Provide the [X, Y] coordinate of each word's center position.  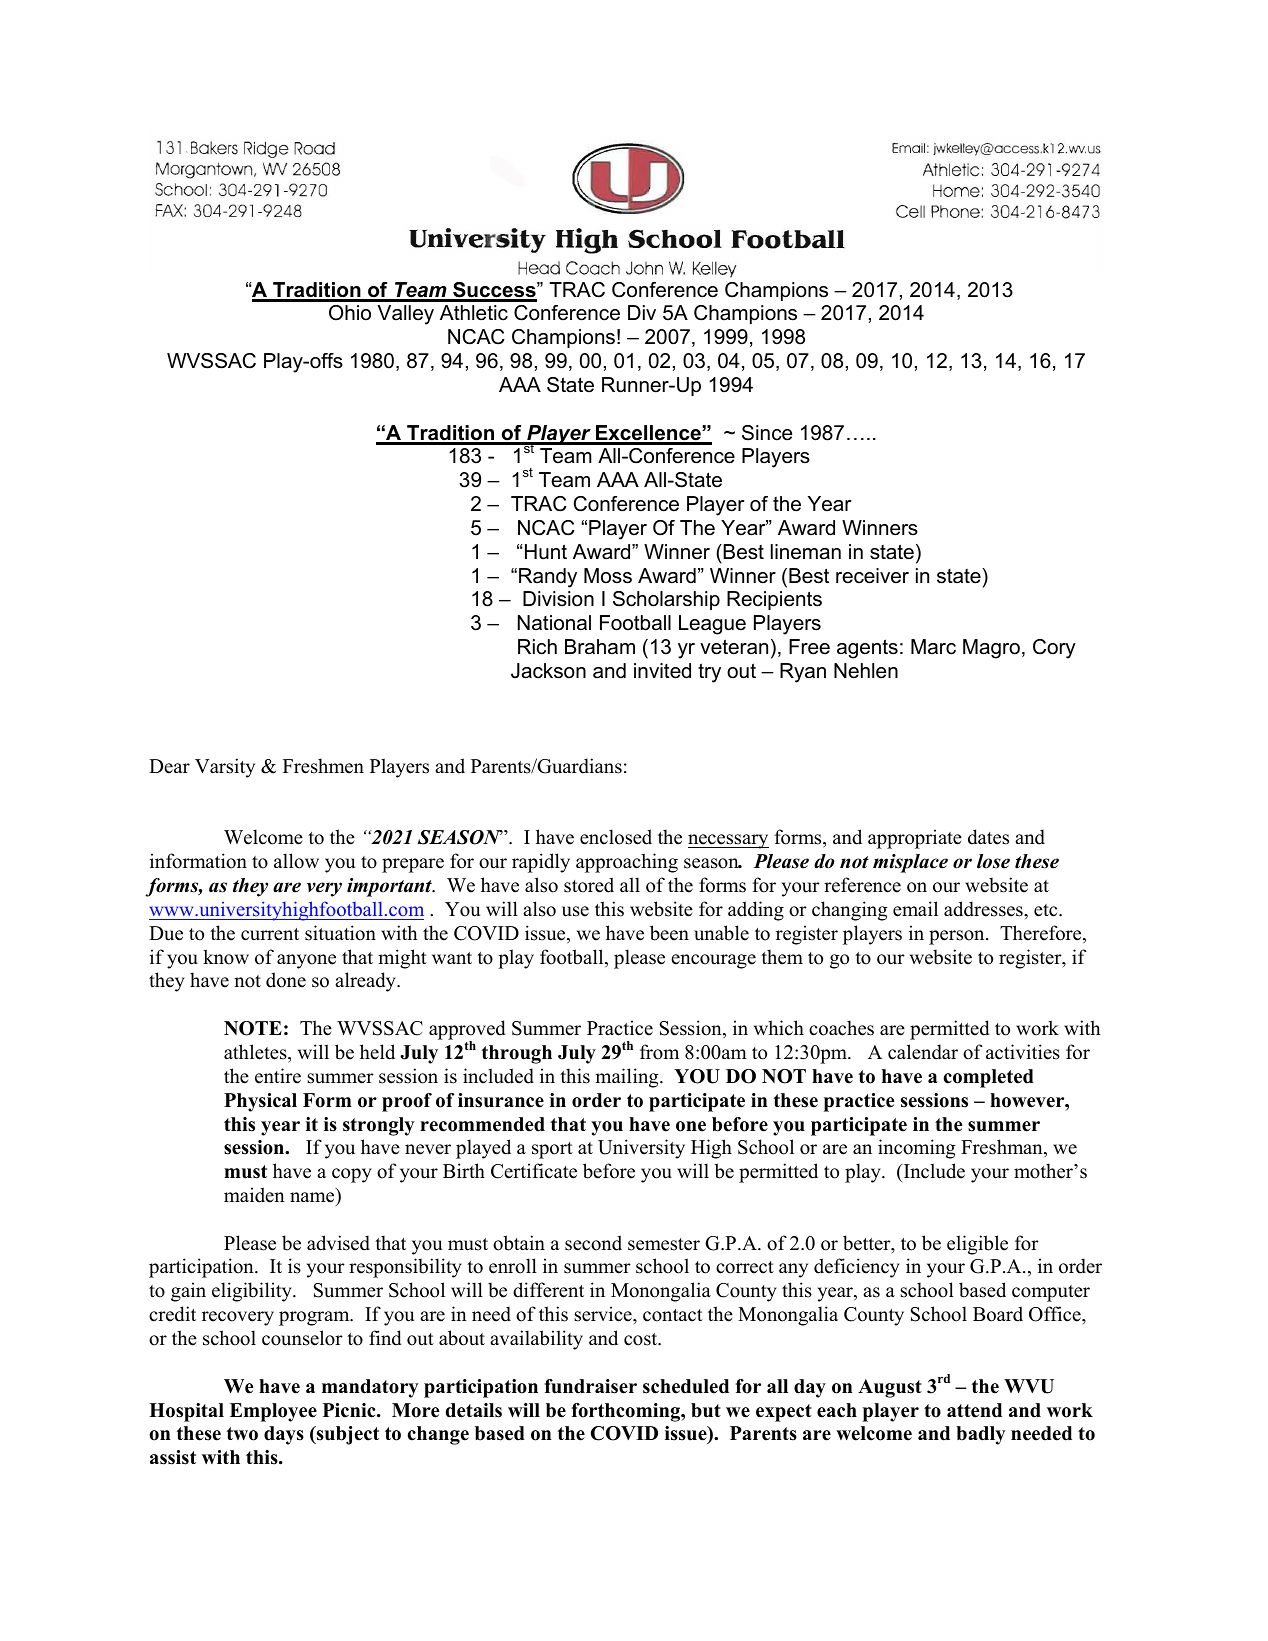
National [554, 623]
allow [296, 861]
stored [589, 885]
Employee [273, 1412]
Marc [933, 647]
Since [767, 433]
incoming [916, 1149]
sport [552, 1150]
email [915, 909]
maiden [254, 1195]
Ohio [350, 313]
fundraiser [591, 1386]
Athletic [474, 313]
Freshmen [323, 766]
